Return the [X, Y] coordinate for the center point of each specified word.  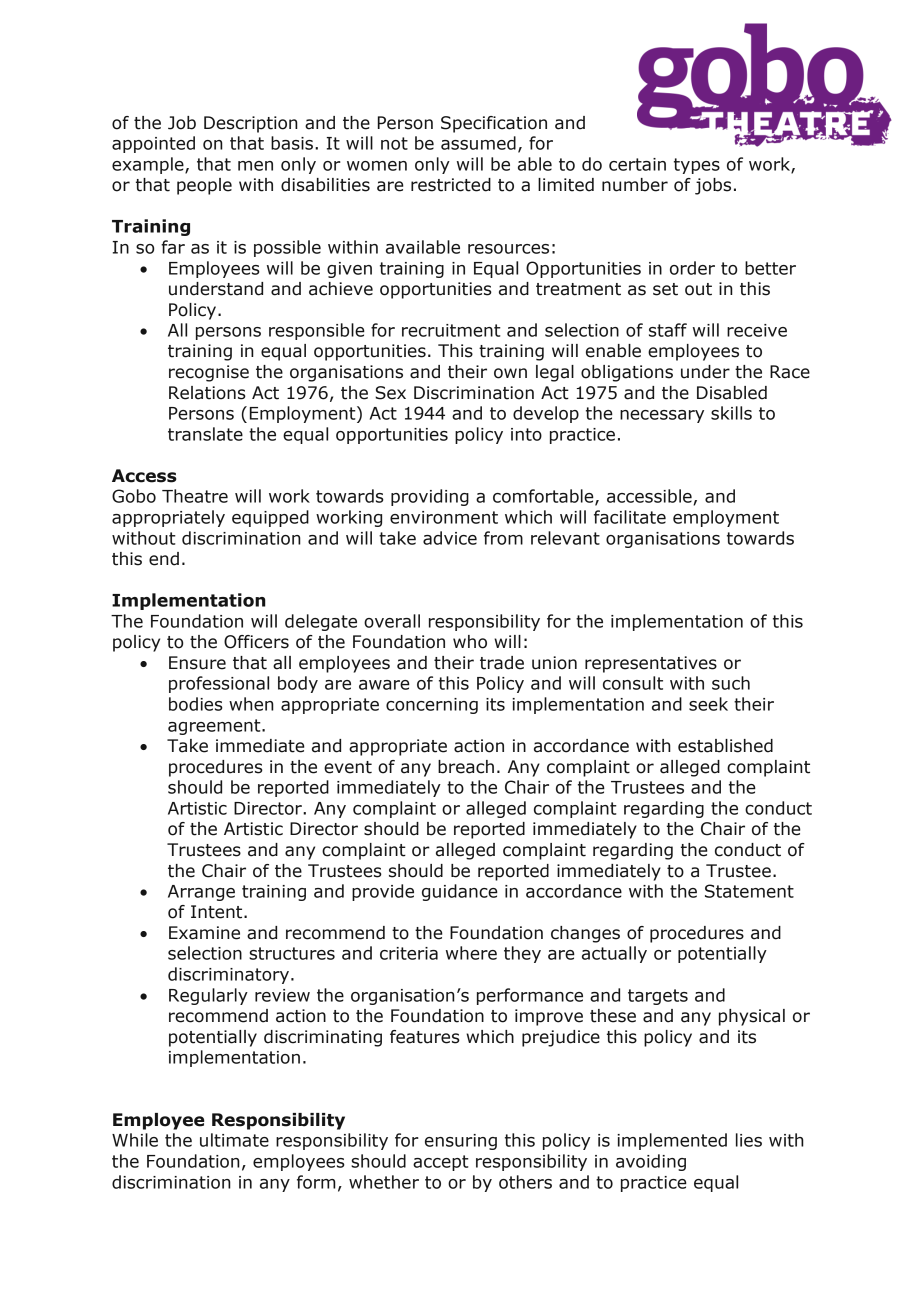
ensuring [461, 1142]
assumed [478, 143]
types [697, 166]
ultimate [234, 1140]
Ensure [197, 663]
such [731, 683]
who [470, 642]
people [204, 186]
